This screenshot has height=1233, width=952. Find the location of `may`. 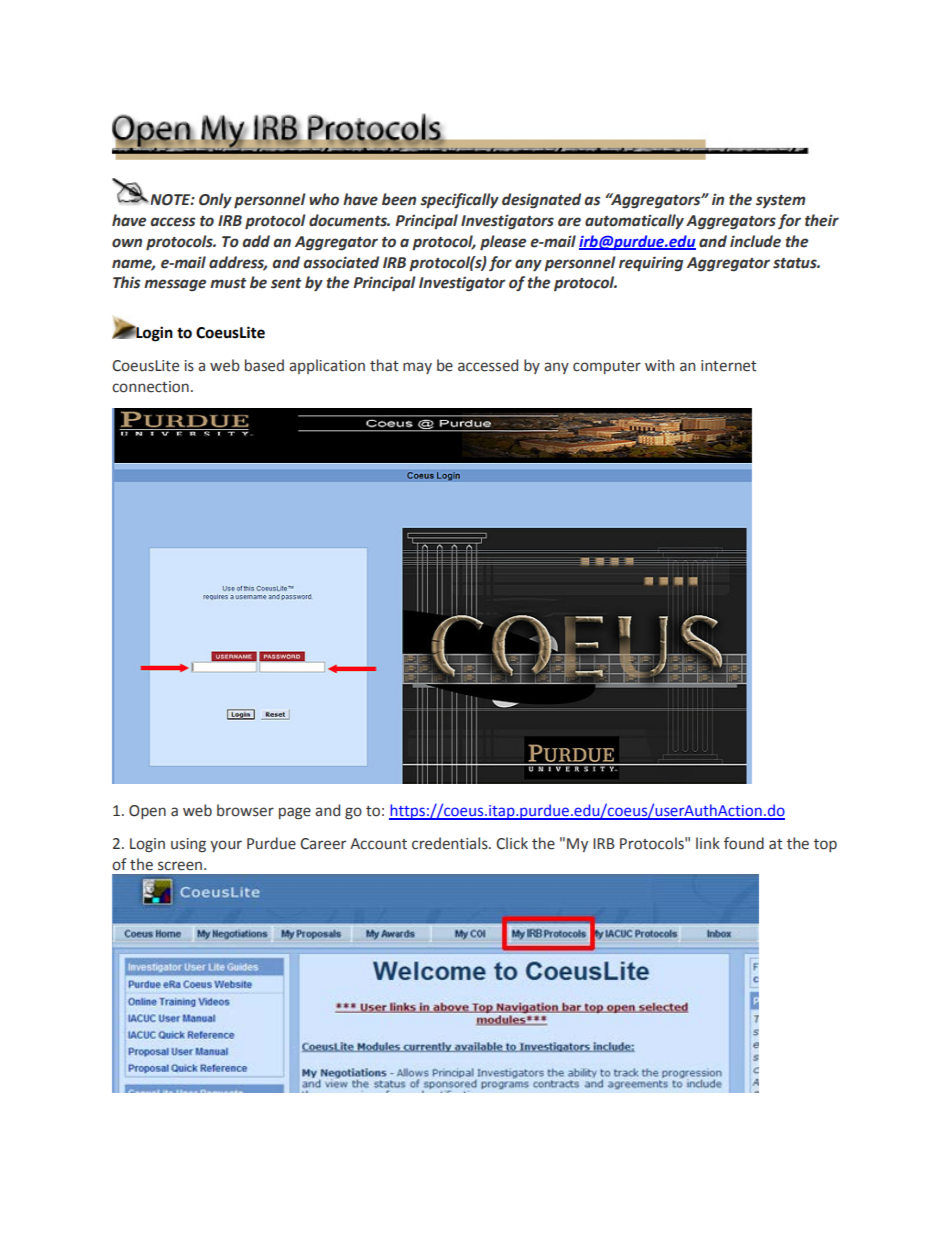

may is located at coordinates (417, 368).
